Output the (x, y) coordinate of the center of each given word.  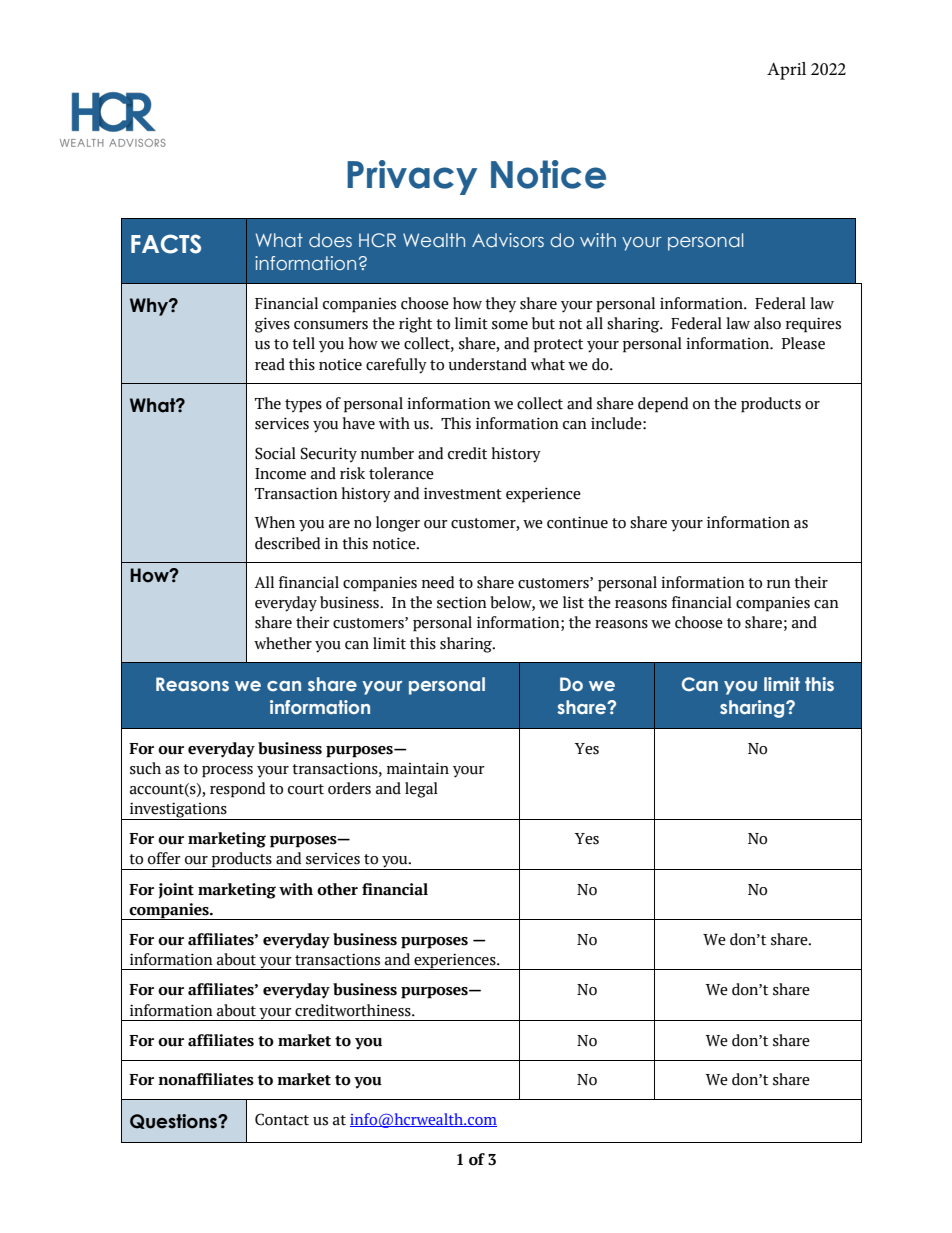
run (779, 584)
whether (283, 643)
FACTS (166, 244)
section (462, 602)
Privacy (412, 177)
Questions (175, 1121)
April (786, 71)
